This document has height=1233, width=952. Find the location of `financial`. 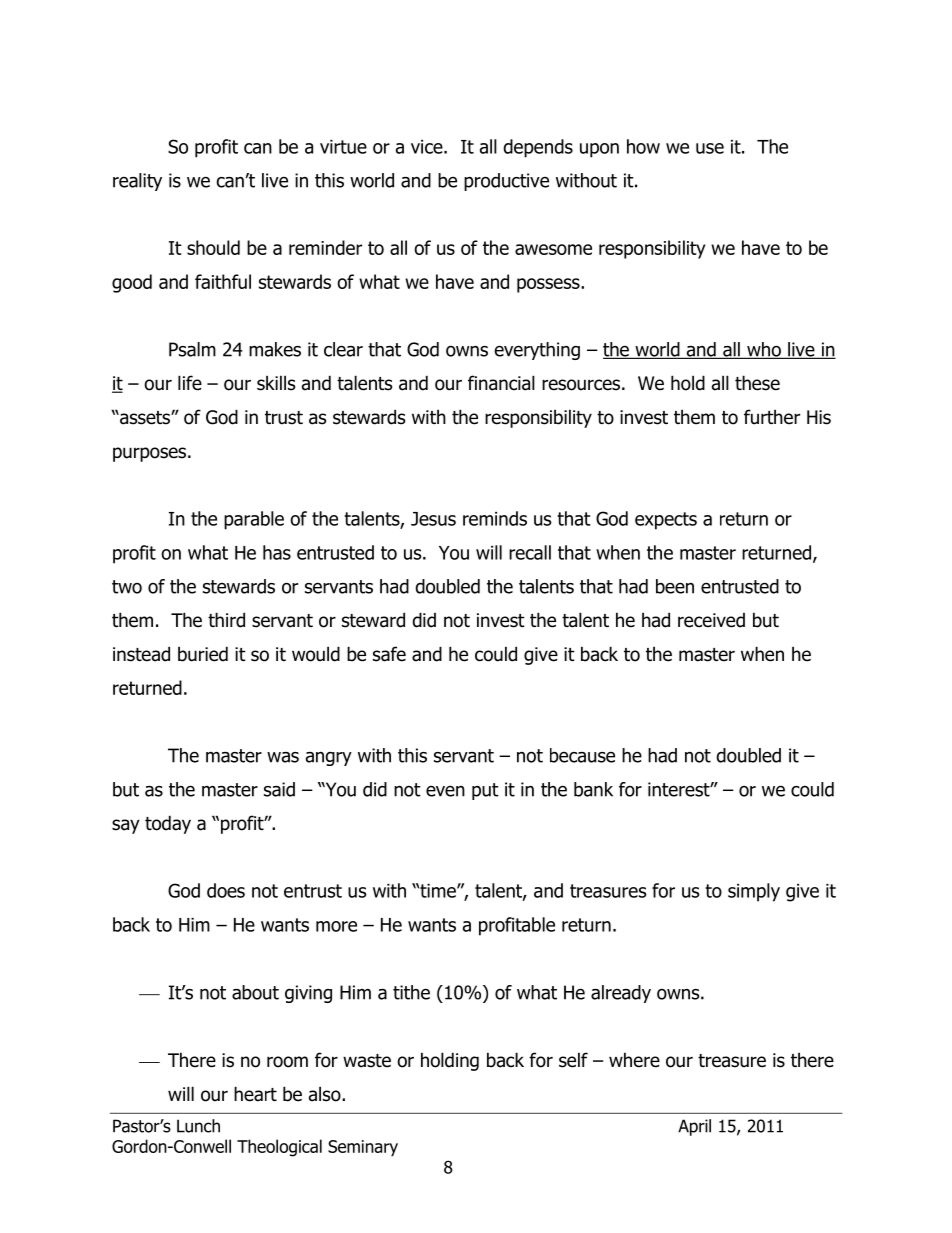

financial is located at coordinates (501, 383).
